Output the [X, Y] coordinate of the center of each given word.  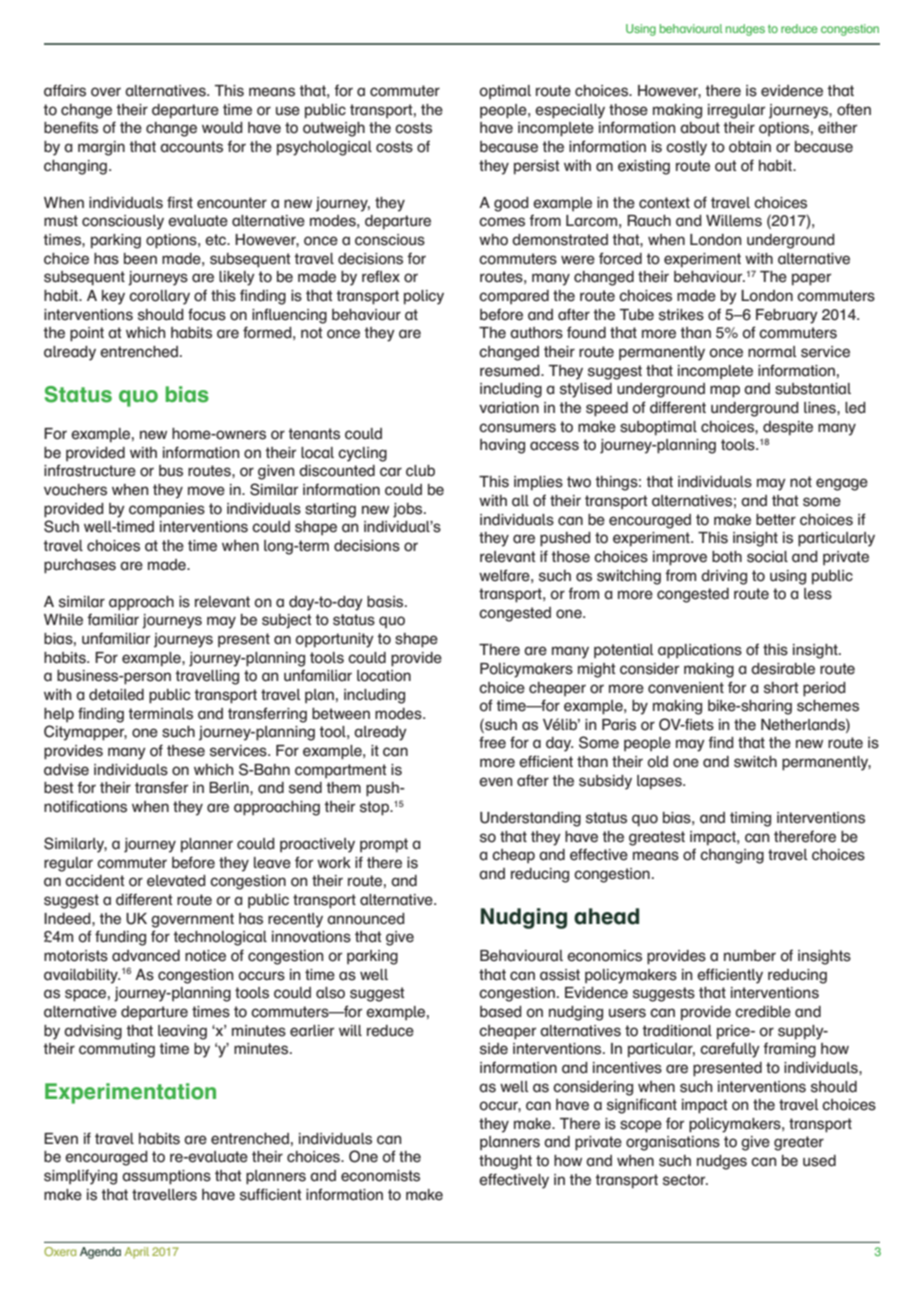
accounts [191, 147]
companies [167, 510]
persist [537, 167]
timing [750, 819]
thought [505, 1162]
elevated [176, 881]
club [420, 471]
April [137, 1253]
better [776, 520]
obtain [750, 147]
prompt [384, 845]
